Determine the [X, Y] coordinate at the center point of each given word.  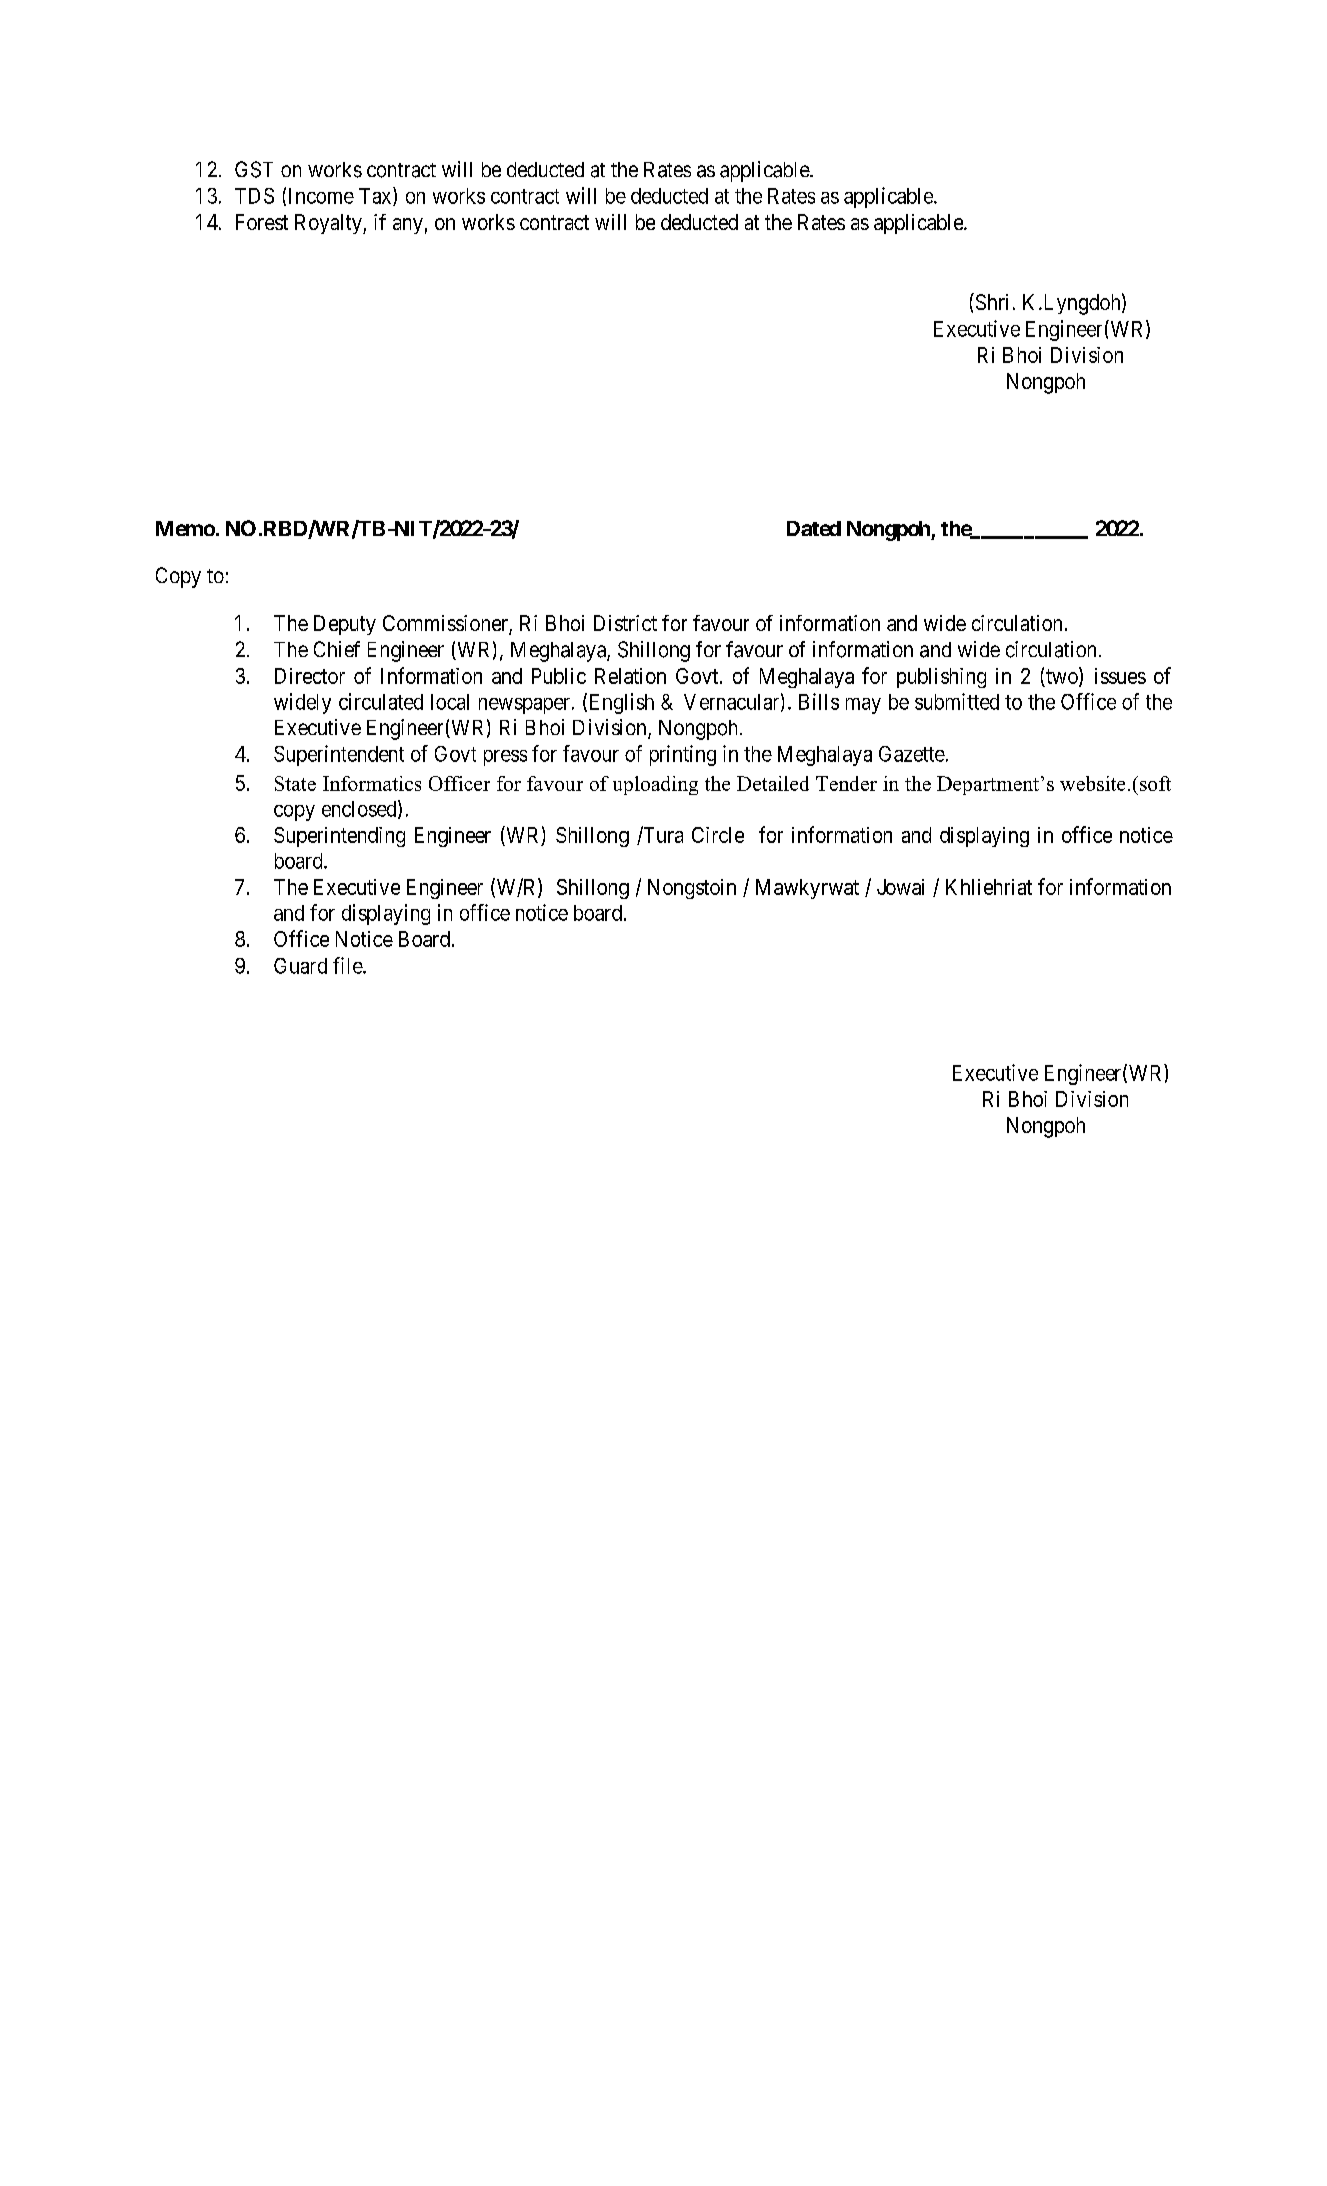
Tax [376, 196]
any [408, 226]
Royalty [329, 224]
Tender [846, 783]
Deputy [345, 625]
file [348, 965]
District [625, 623]
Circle [718, 835]
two [1062, 678]
